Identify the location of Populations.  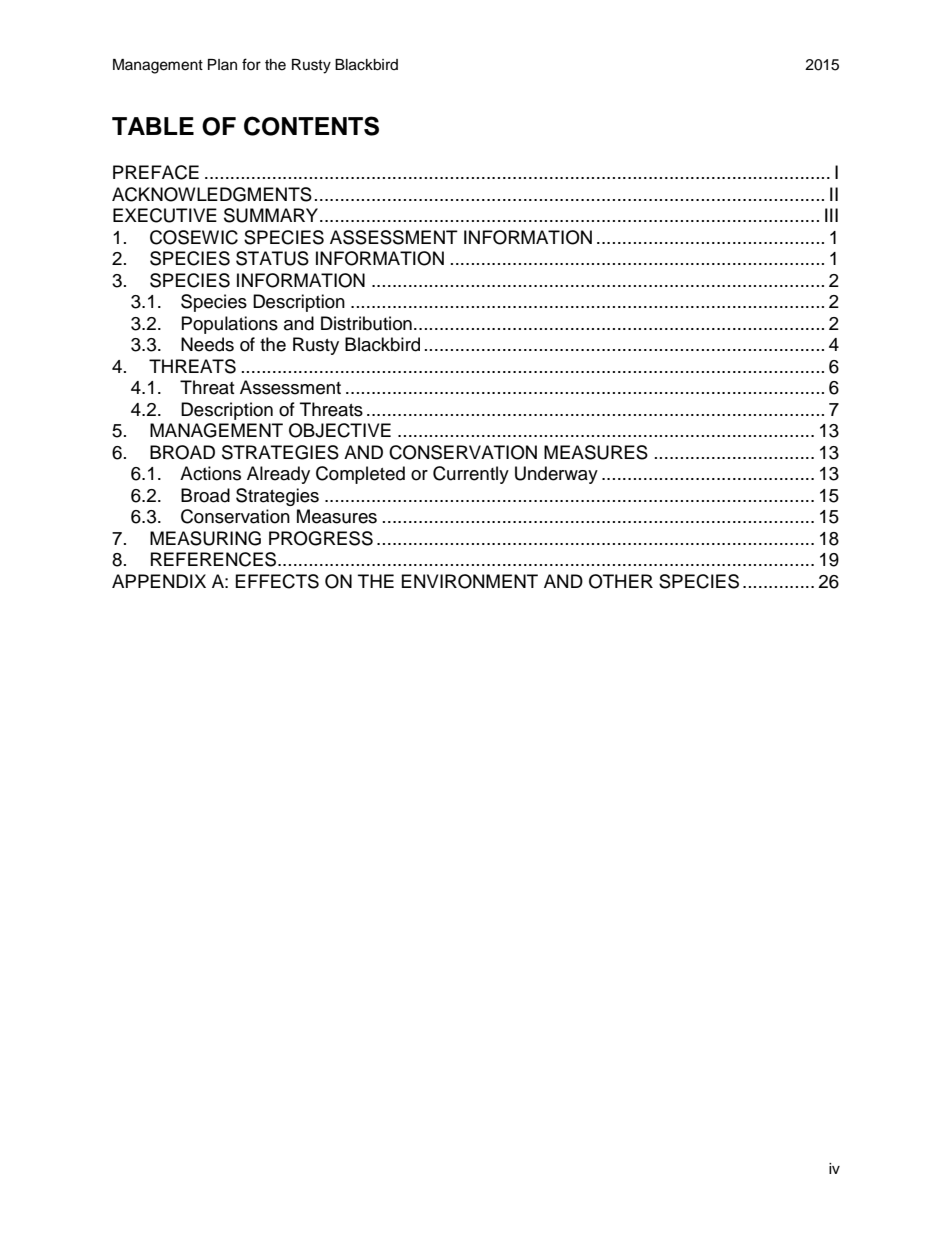
(230, 325).
